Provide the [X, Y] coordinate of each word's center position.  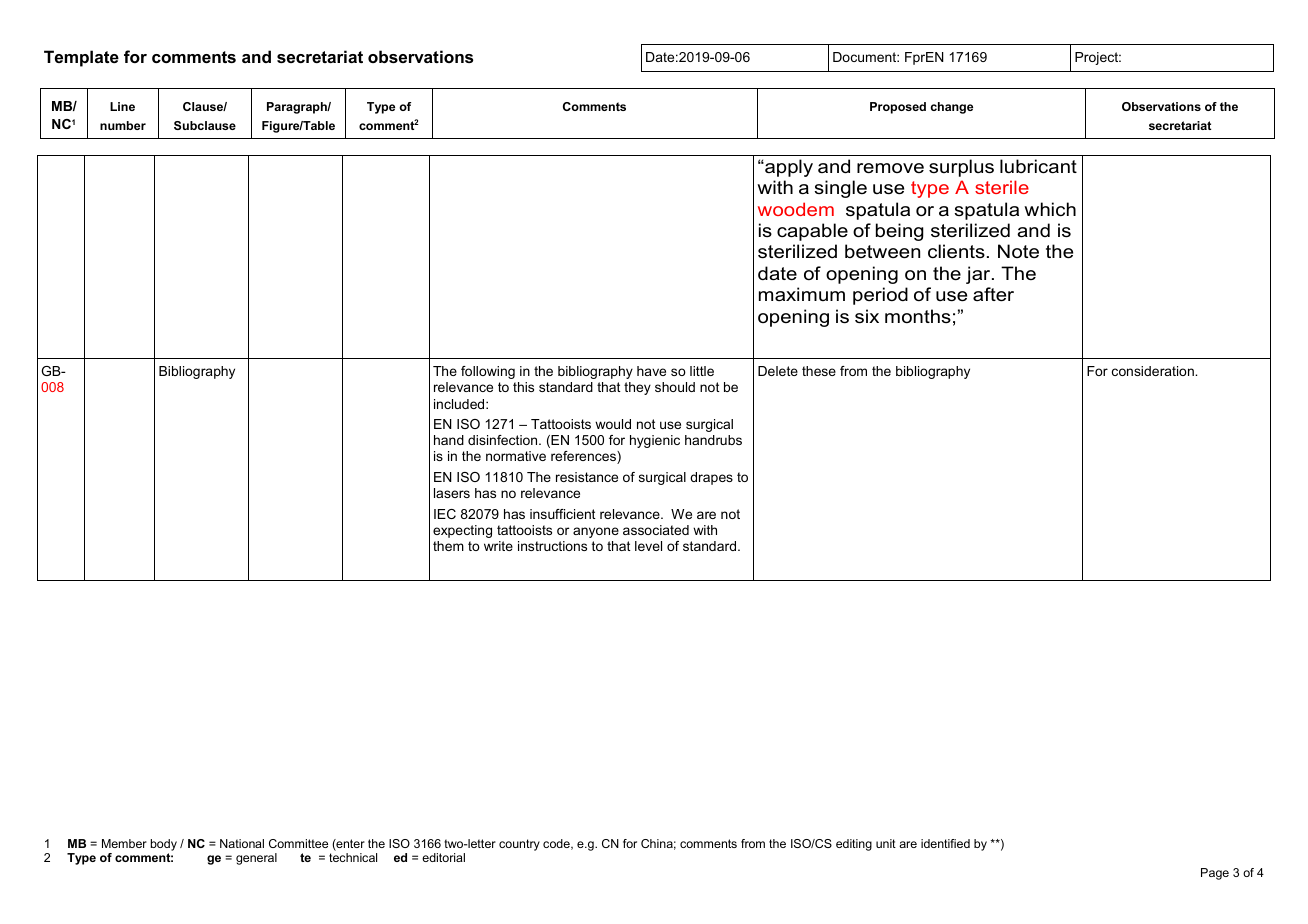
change [952, 108]
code [557, 844]
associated [656, 530]
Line [122, 106]
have [651, 371]
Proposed [898, 108]
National [242, 843]
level [648, 546]
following [488, 372]
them [448, 546]
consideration [1154, 371]
